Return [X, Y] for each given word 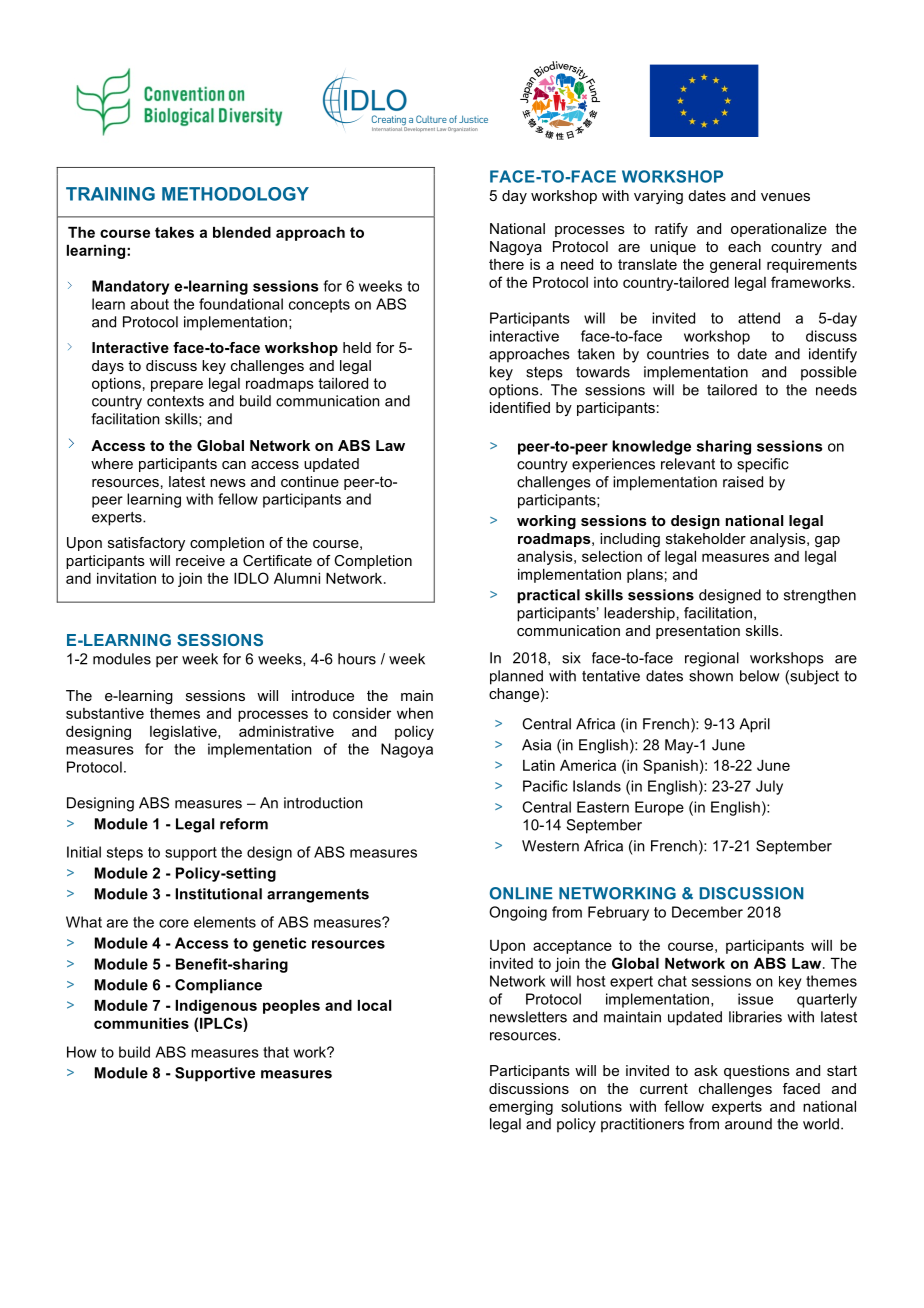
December [707, 912]
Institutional [218, 894]
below [760, 676]
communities [141, 1023]
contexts [175, 401]
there [506, 264]
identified [520, 407]
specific [763, 465]
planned [516, 677]
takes [174, 232]
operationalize [779, 230]
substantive [105, 713]
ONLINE [521, 893]
